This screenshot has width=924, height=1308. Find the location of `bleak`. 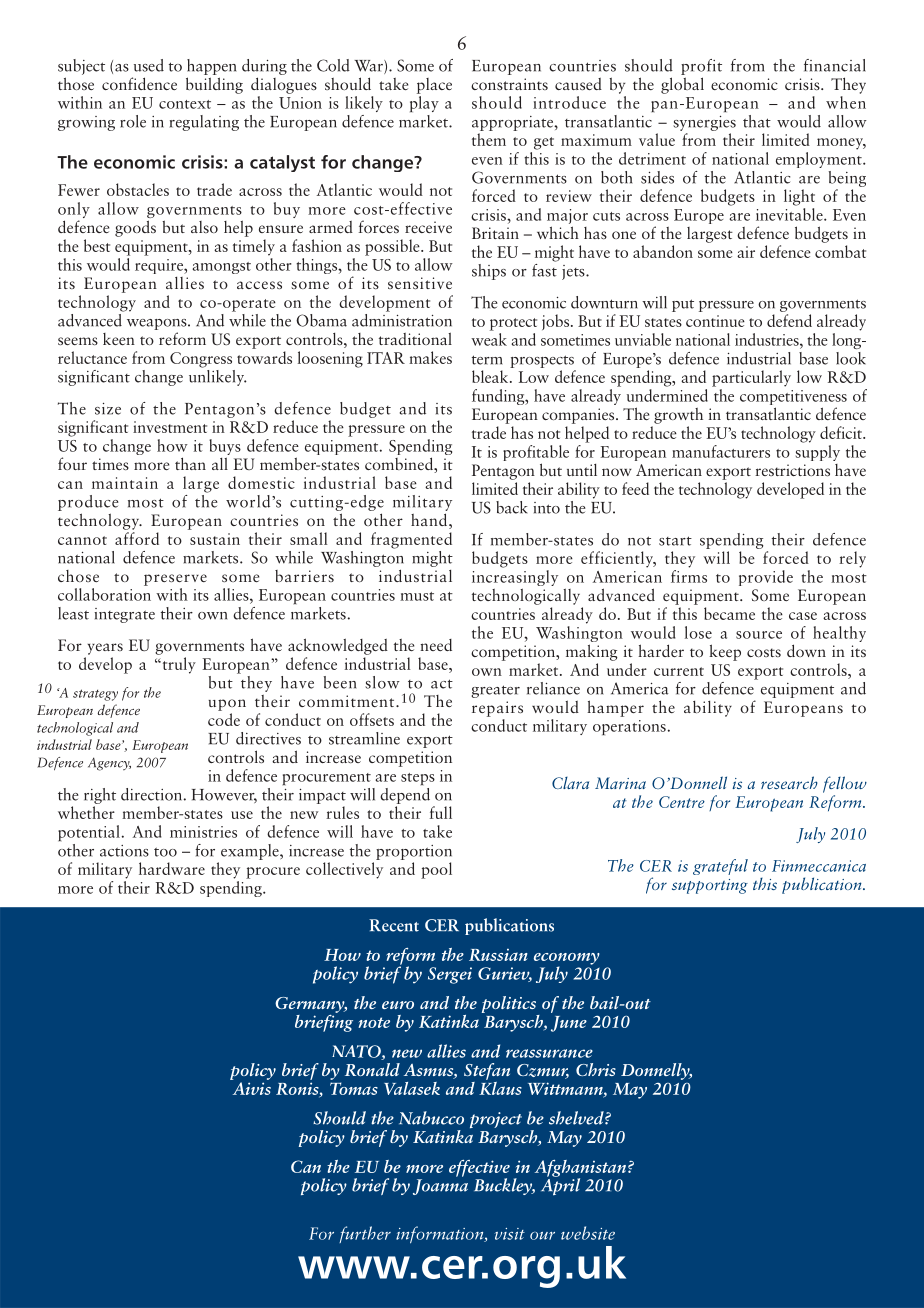

bleak is located at coordinates (491, 376).
